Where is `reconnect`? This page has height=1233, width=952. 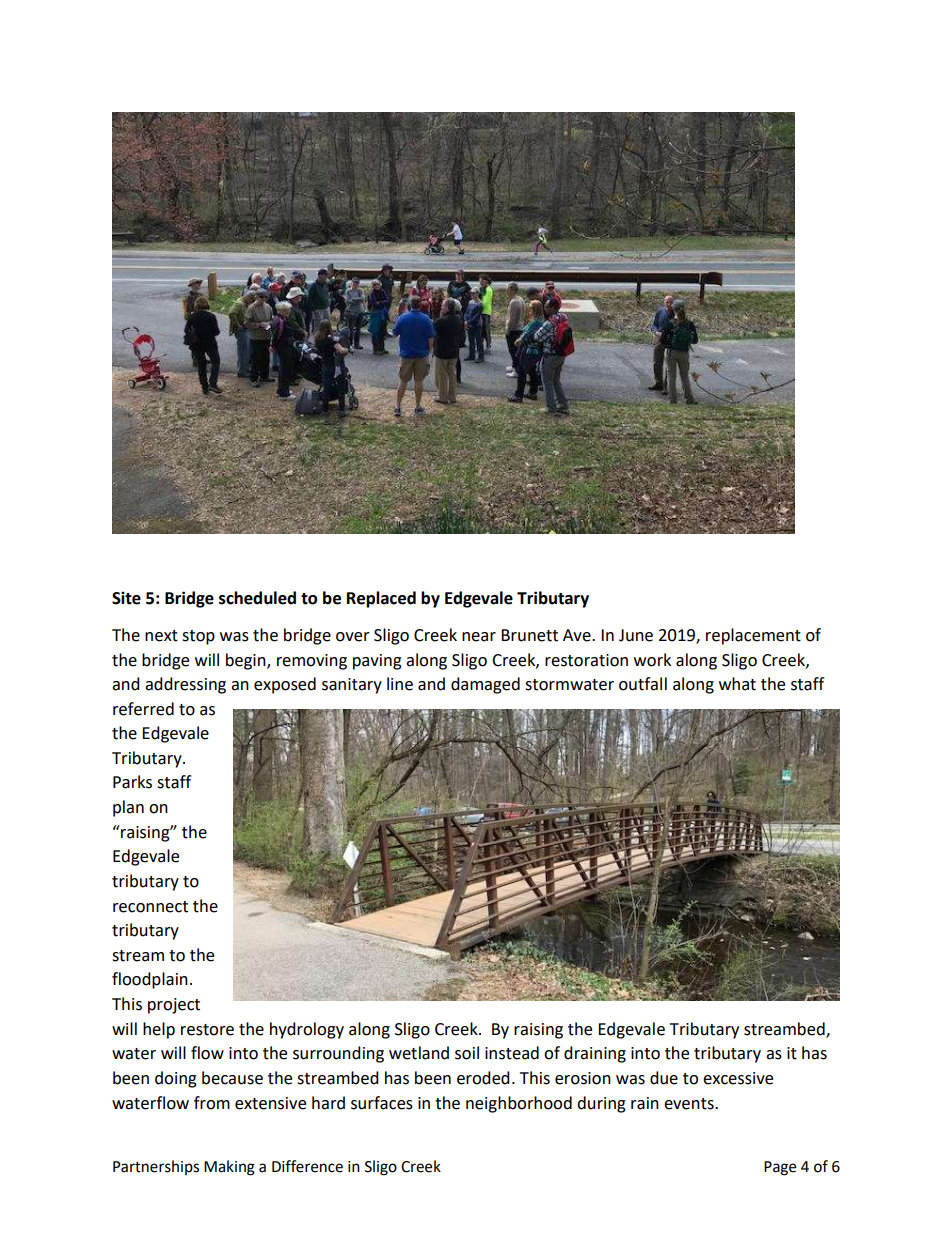 reconnect is located at coordinates (150, 907).
